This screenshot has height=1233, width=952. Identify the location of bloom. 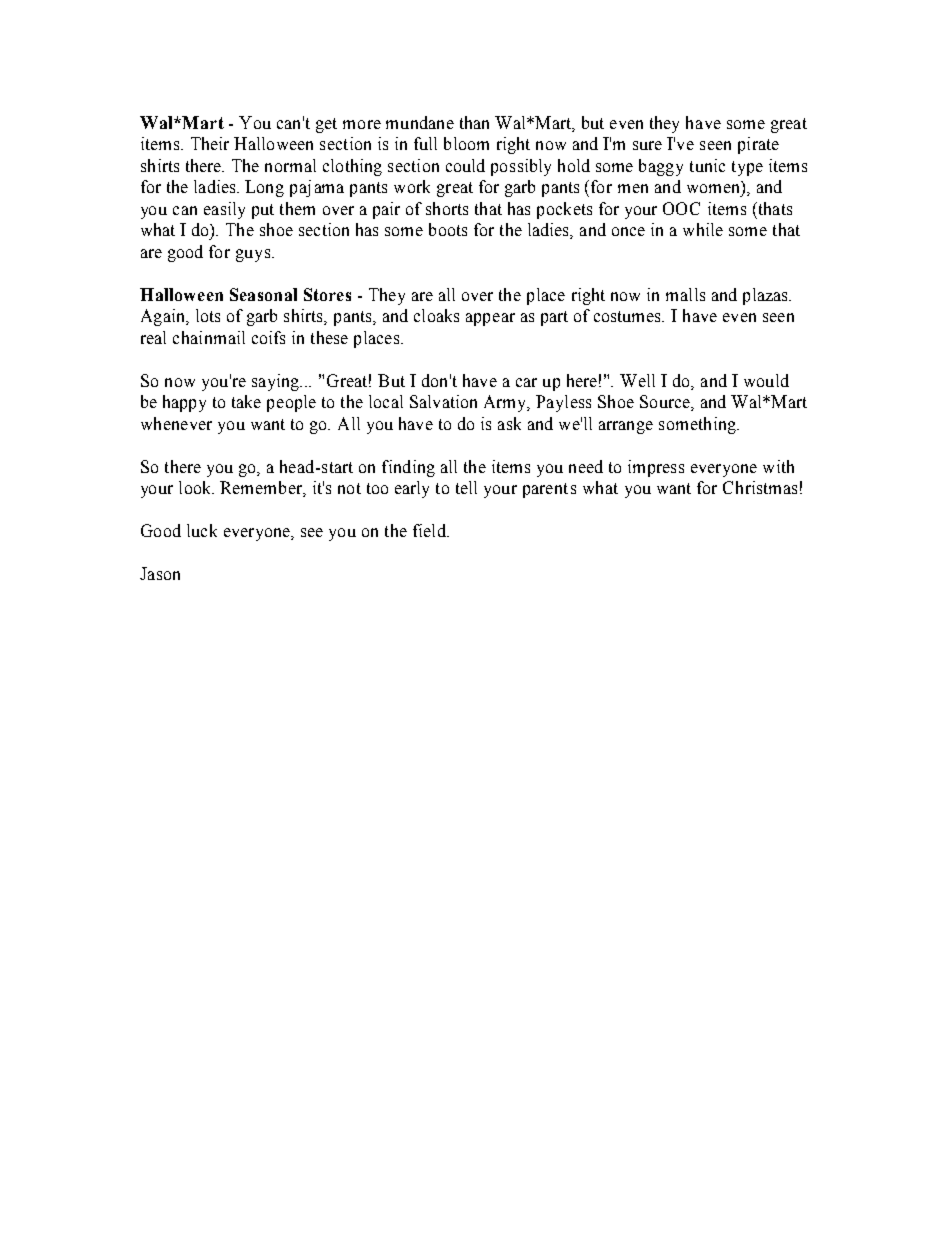
(466, 143).
